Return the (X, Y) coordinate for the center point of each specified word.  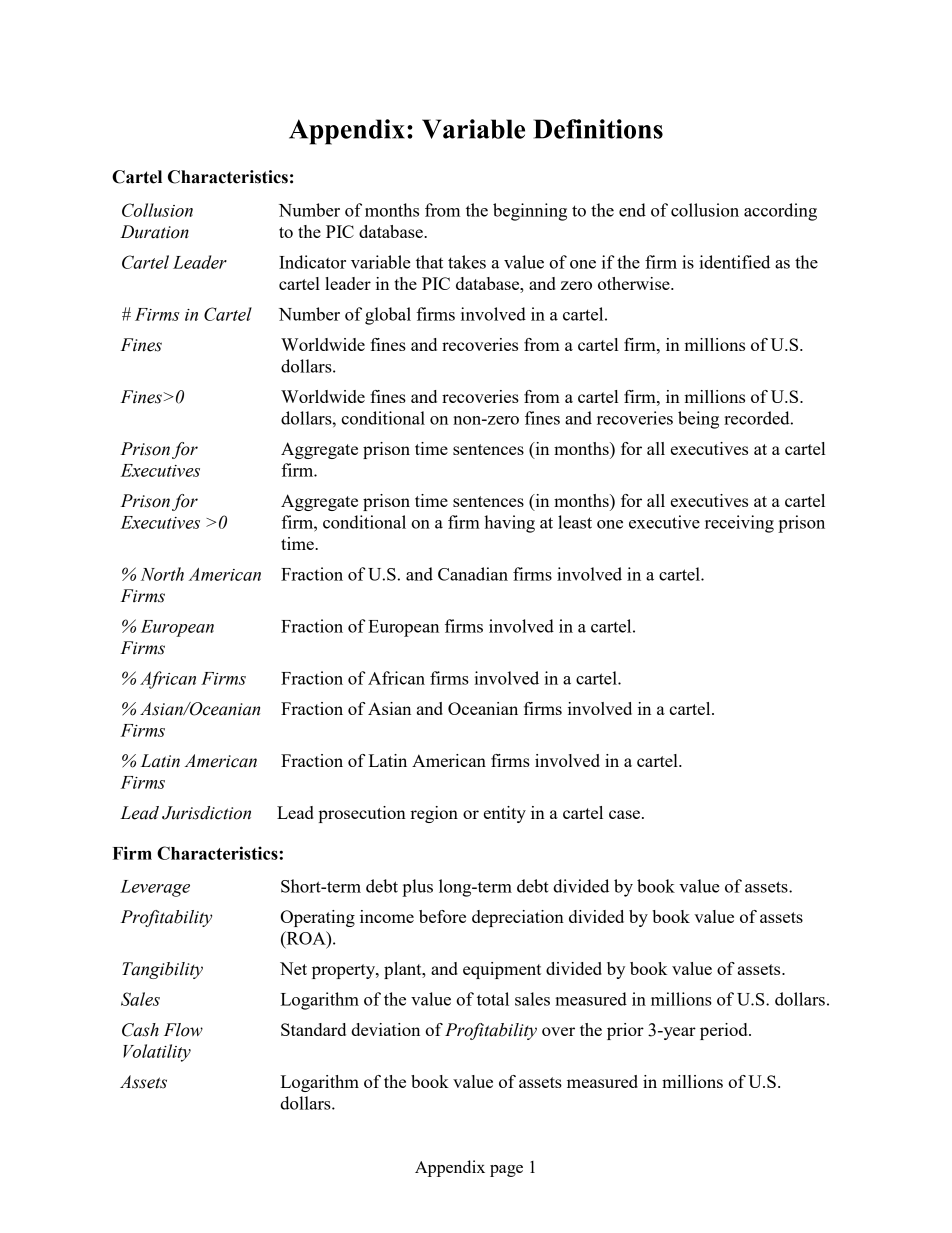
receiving (739, 524)
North (162, 574)
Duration (154, 232)
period (725, 1031)
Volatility (157, 1053)
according (780, 212)
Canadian (473, 574)
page (506, 1171)
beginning (530, 212)
